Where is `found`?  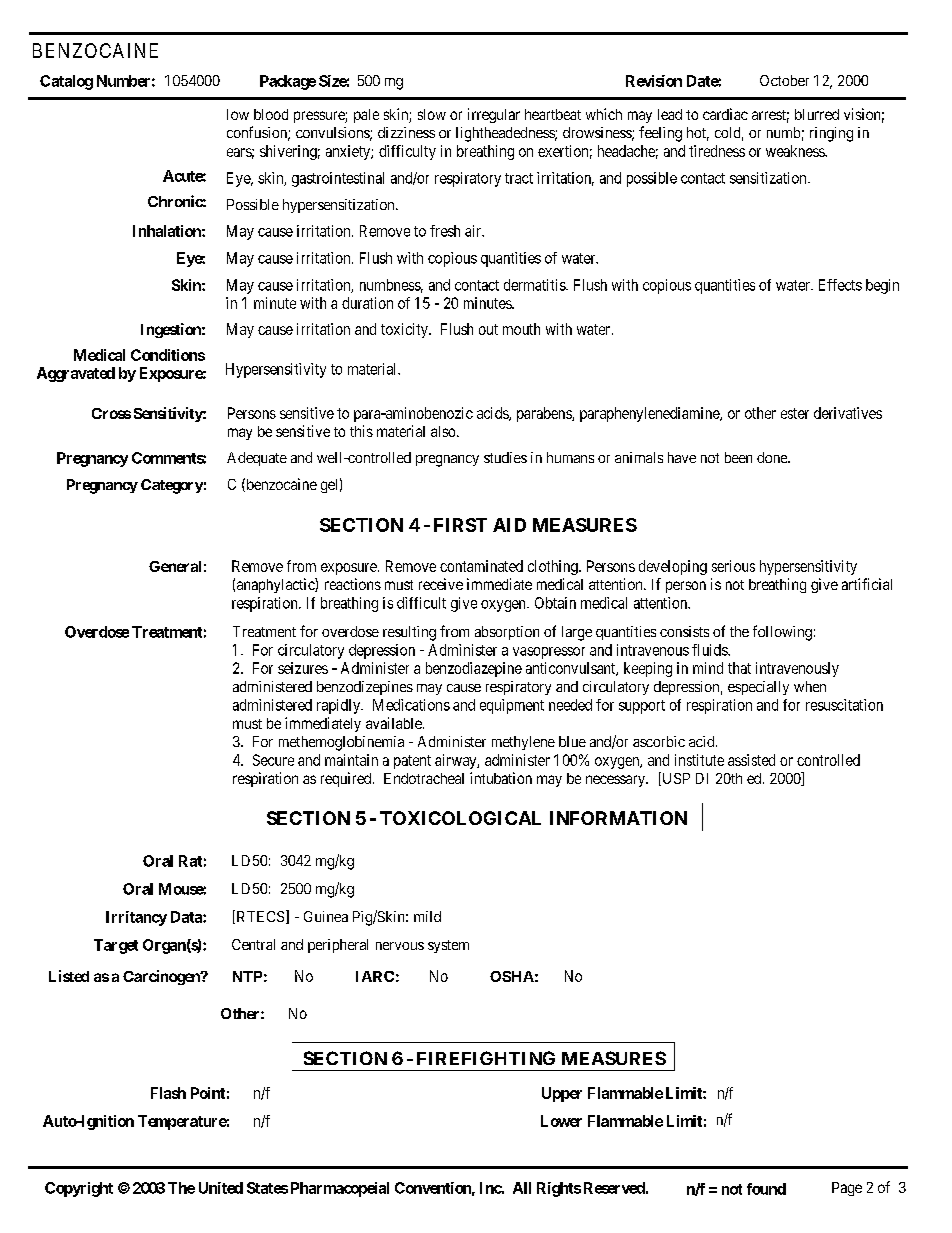
found is located at coordinates (766, 1189).
